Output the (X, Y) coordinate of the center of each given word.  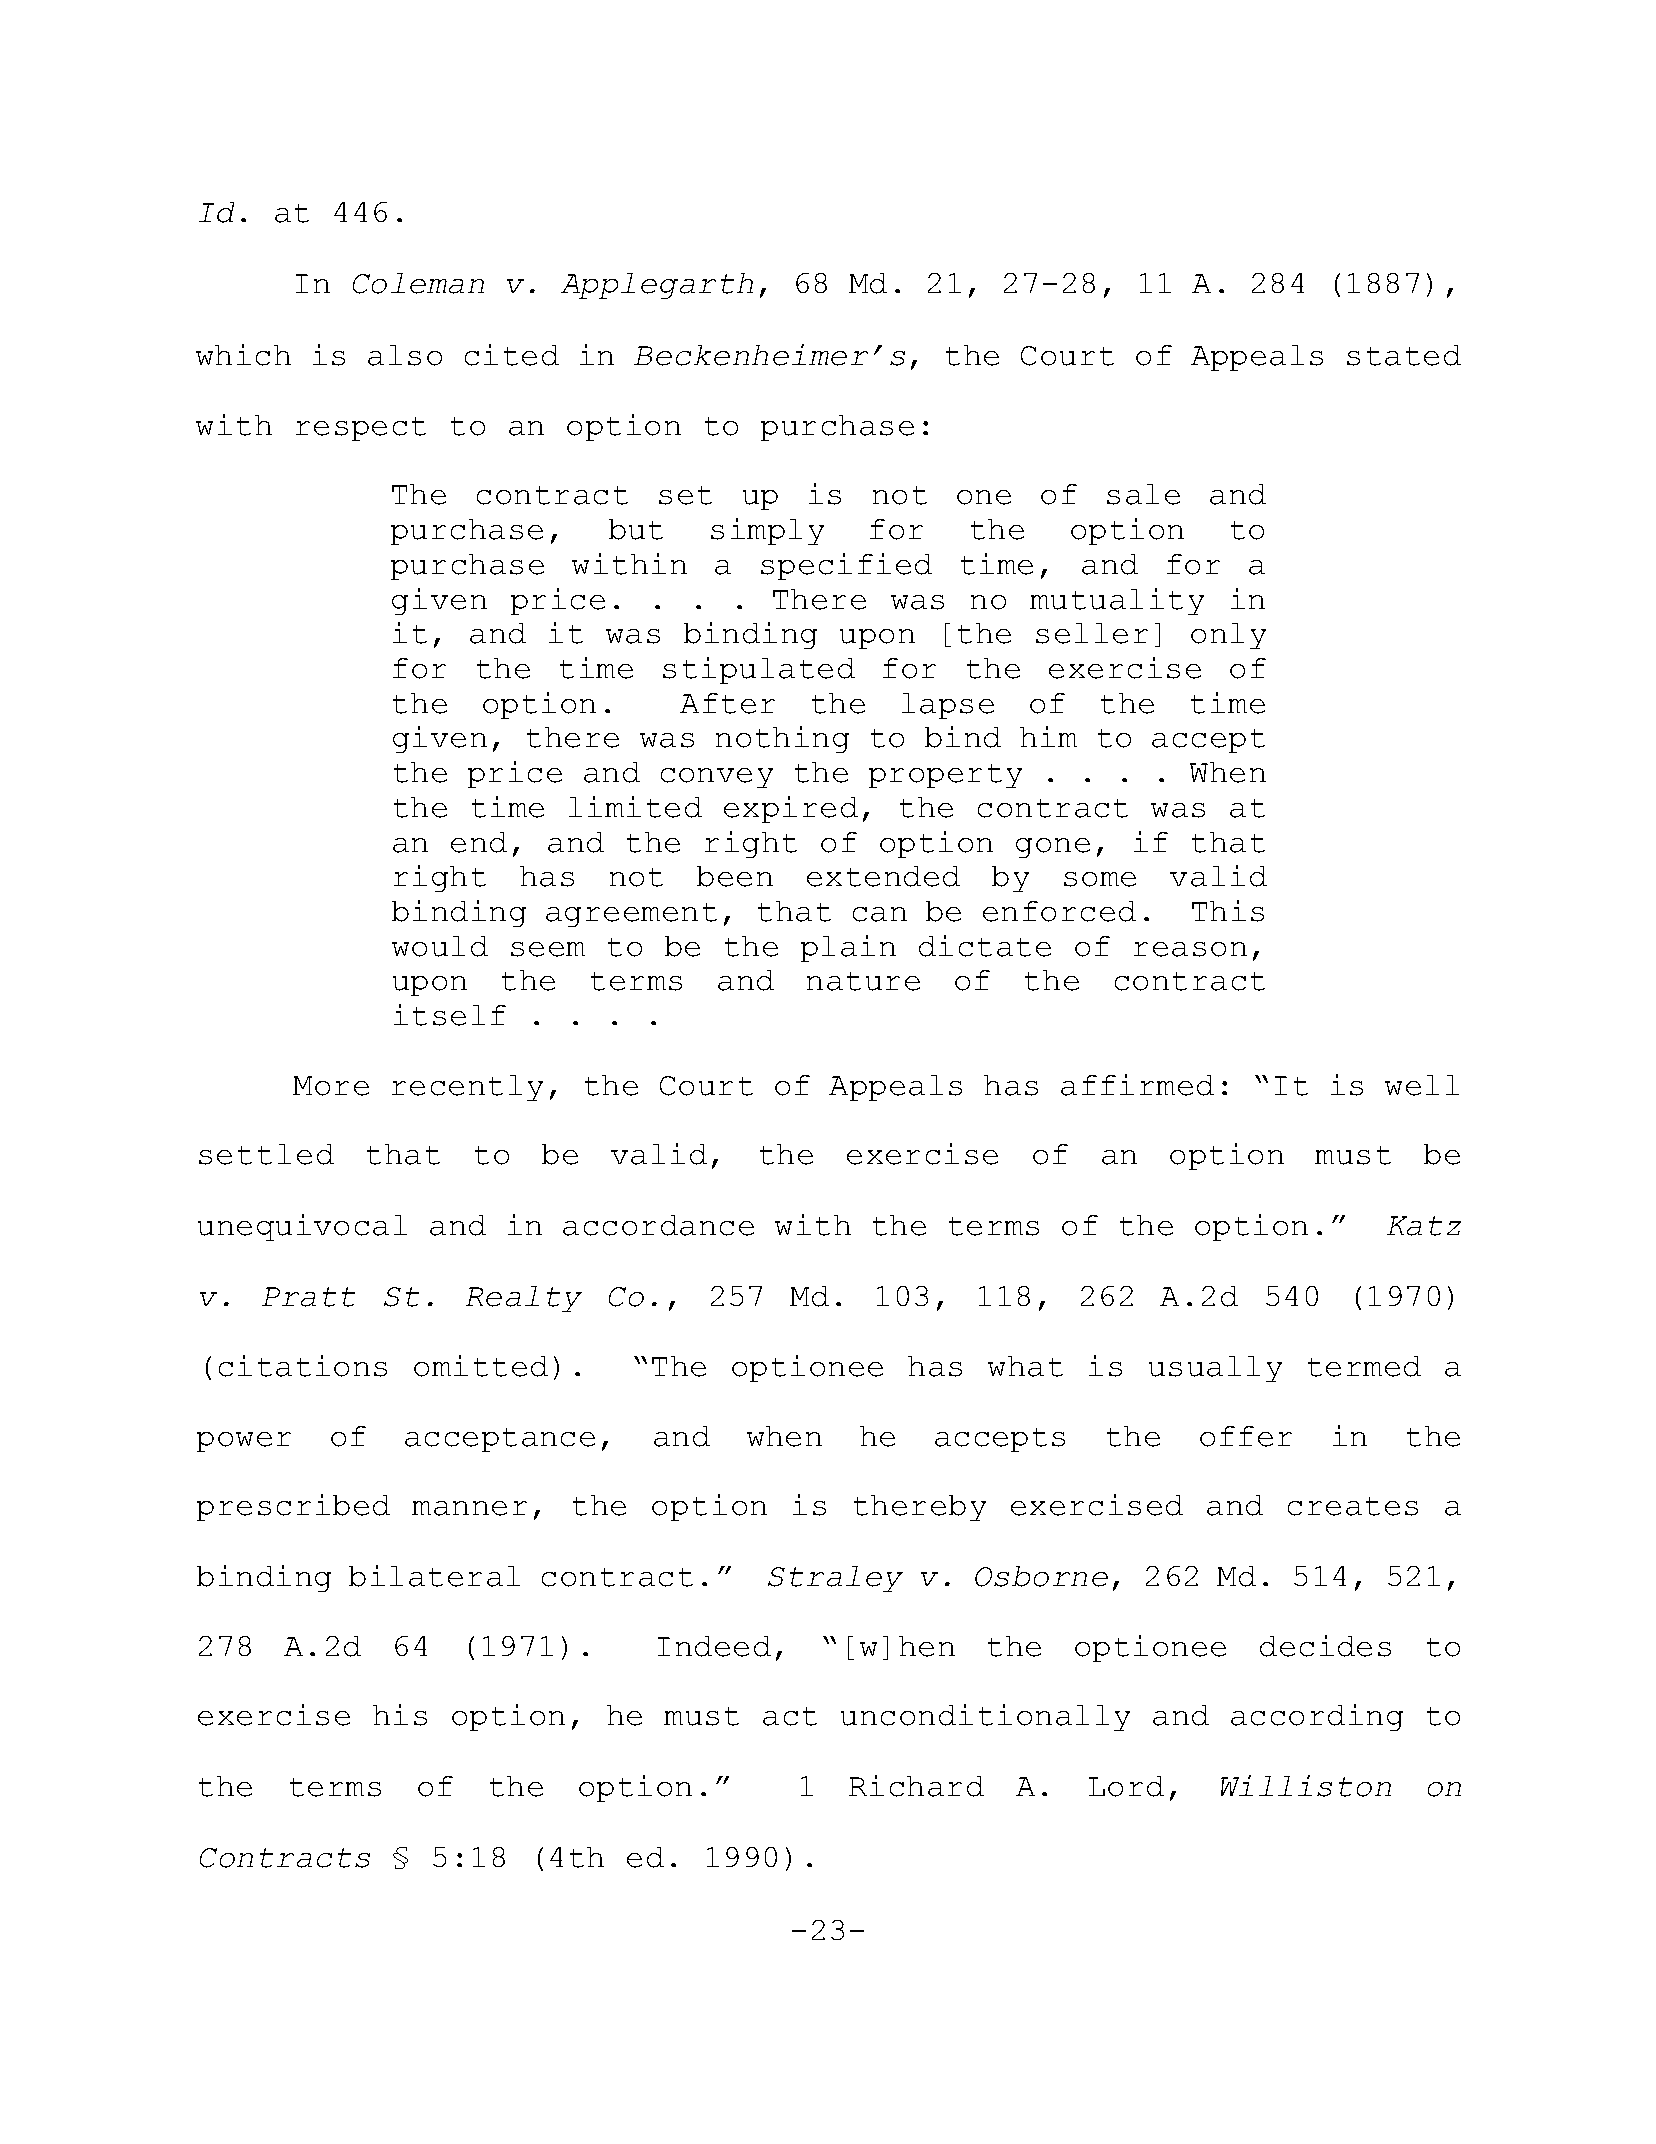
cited (512, 355)
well (1422, 1085)
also (405, 355)
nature (863, 981)
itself (450, 1015)
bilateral (434, 1576)
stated (1404, 355)
